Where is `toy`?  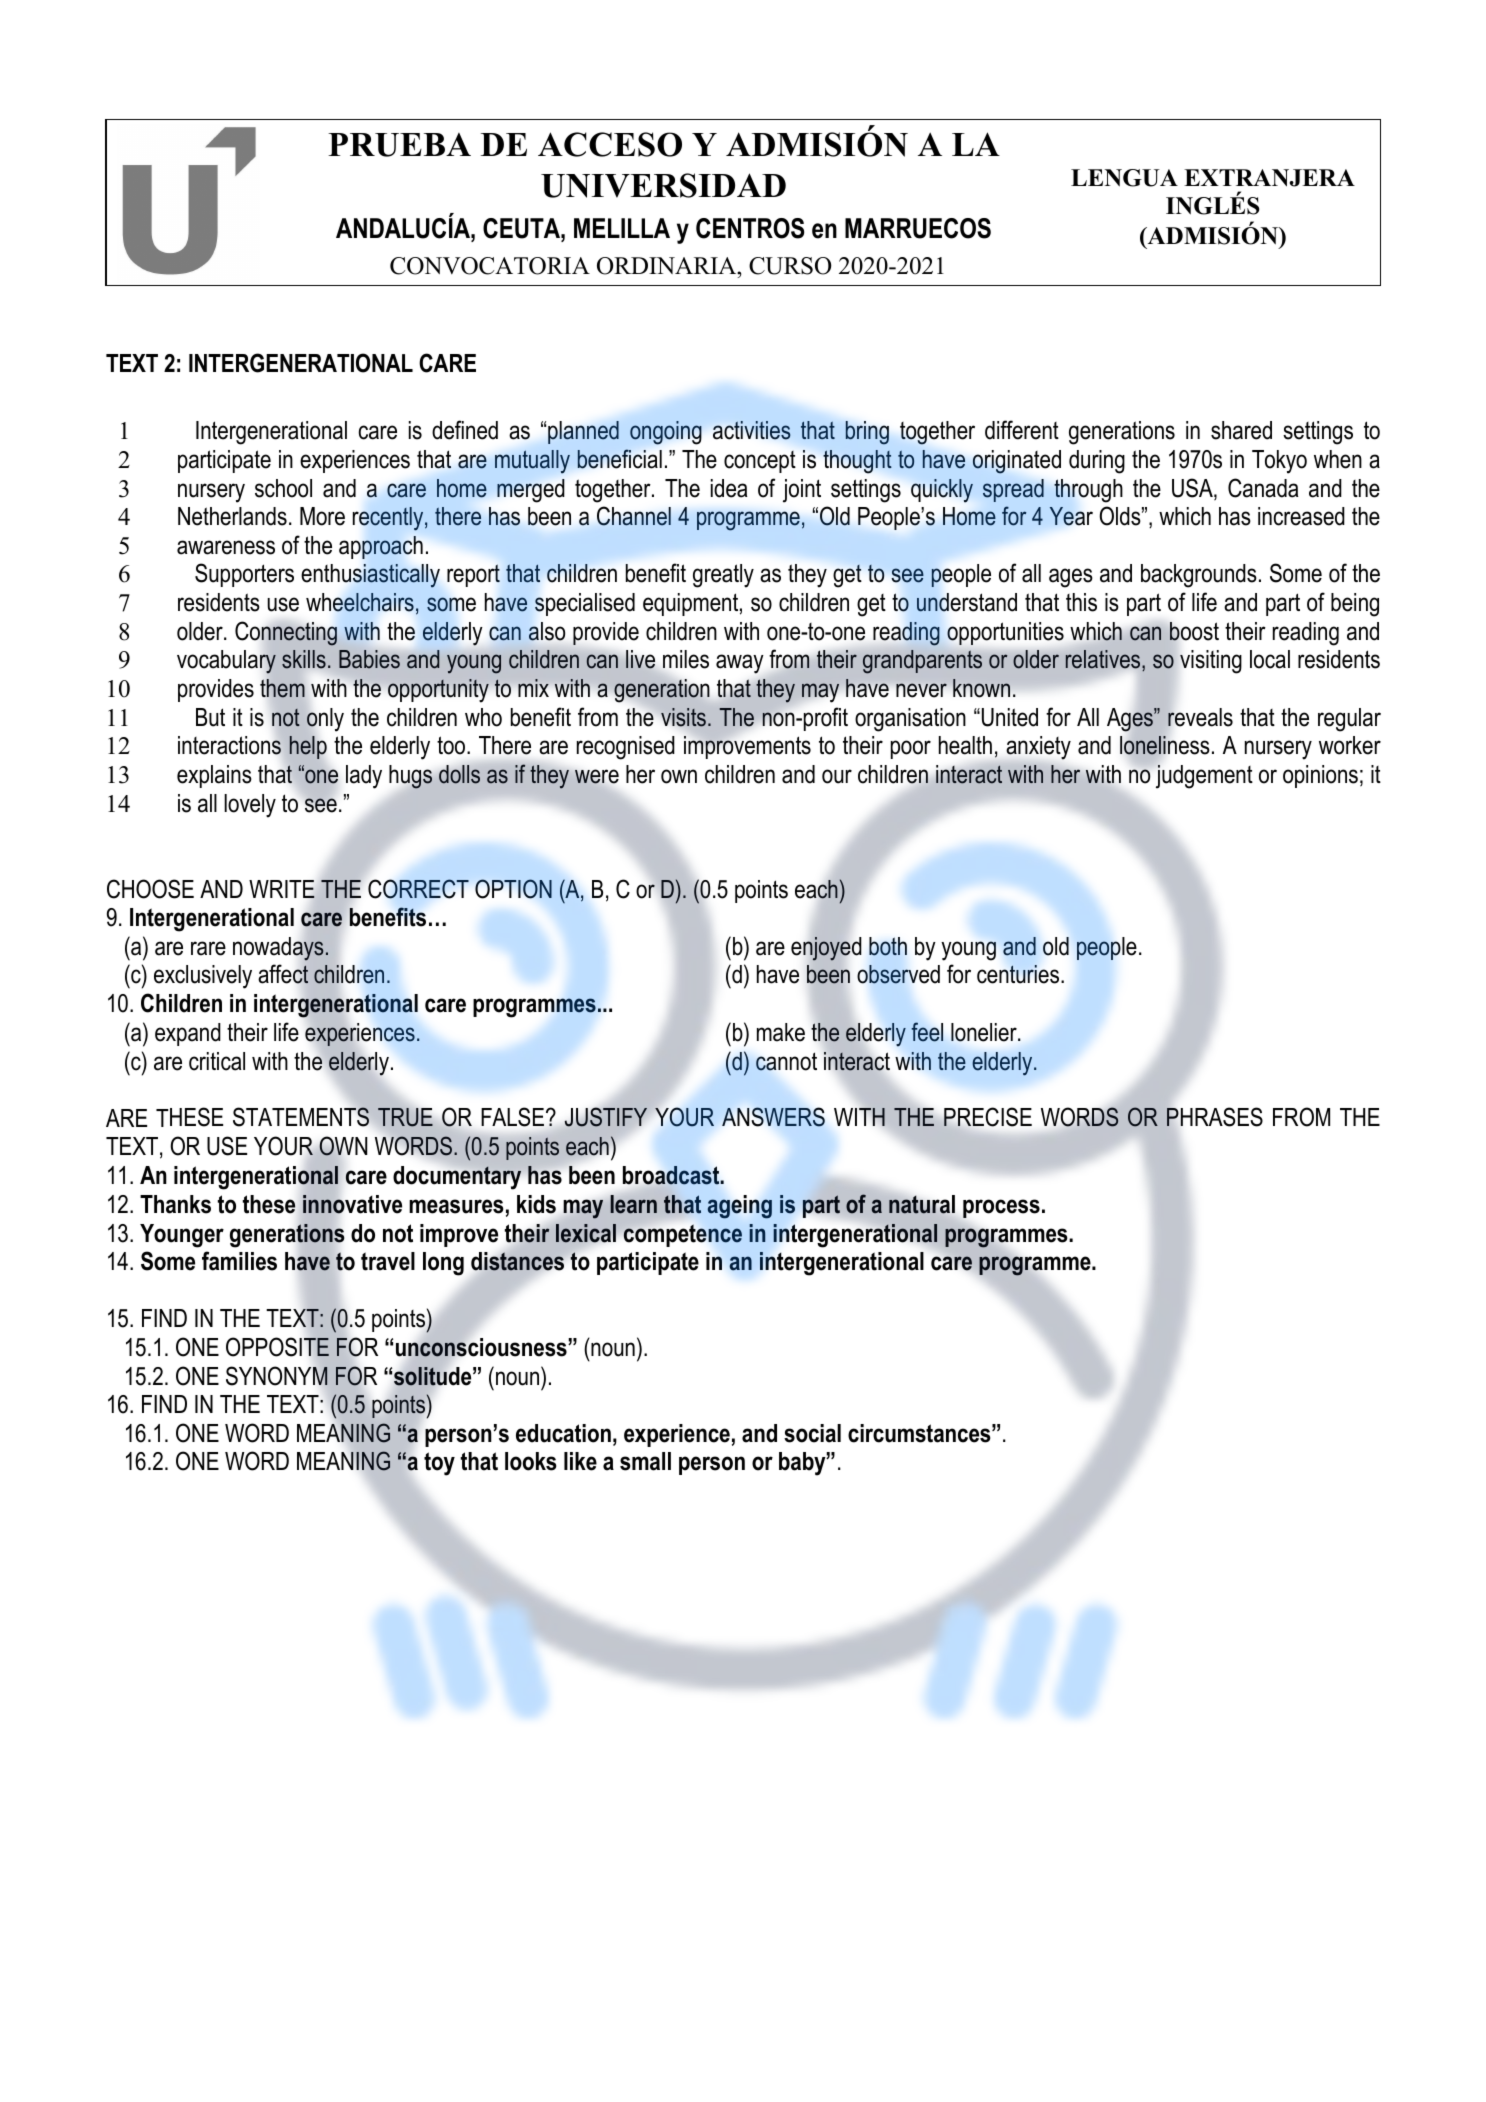 toy is located at coordinates (439, 1464).
